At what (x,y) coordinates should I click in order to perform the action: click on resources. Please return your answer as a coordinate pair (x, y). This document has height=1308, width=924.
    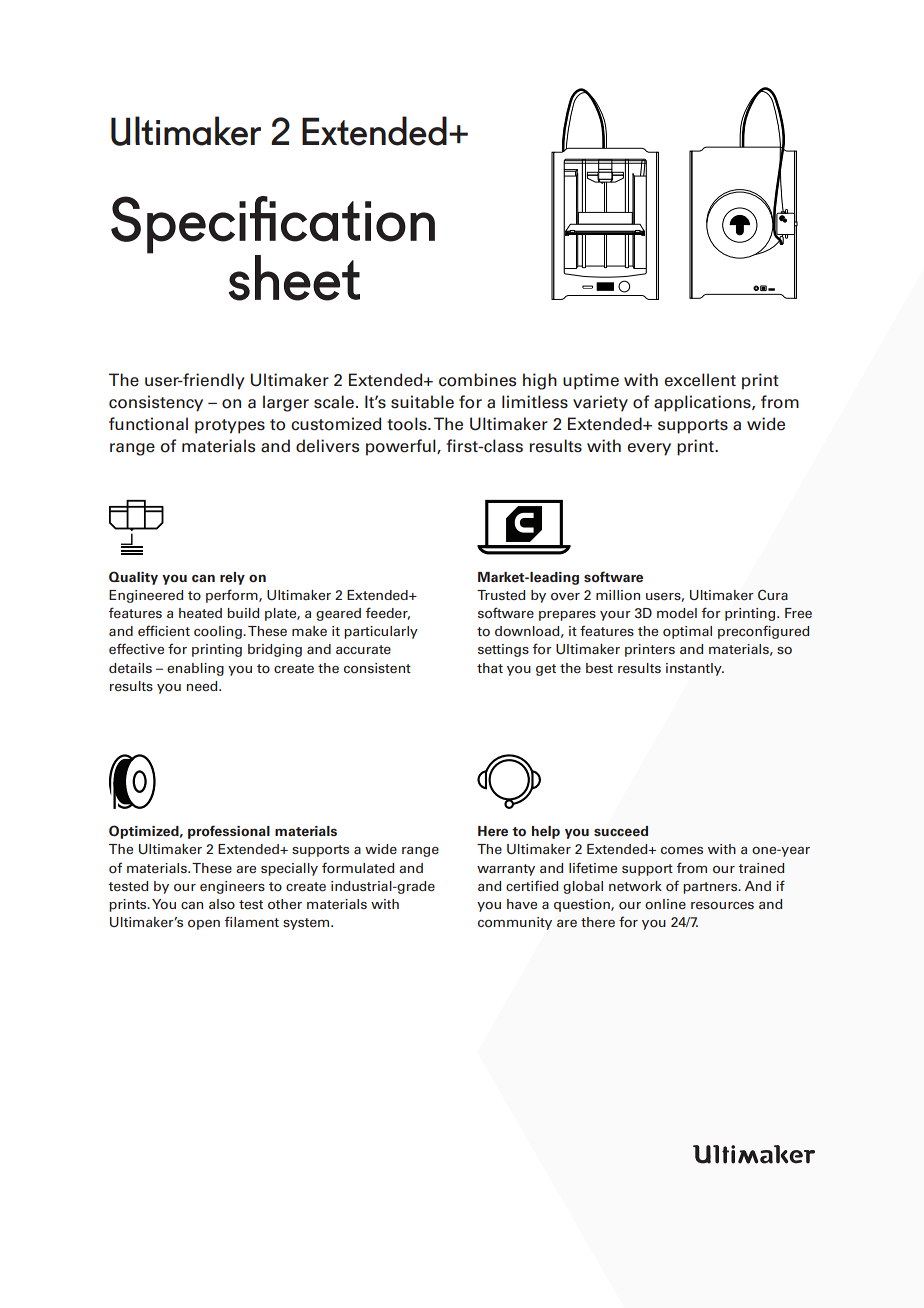
    Looking at the image, I should click on (722, 905).
